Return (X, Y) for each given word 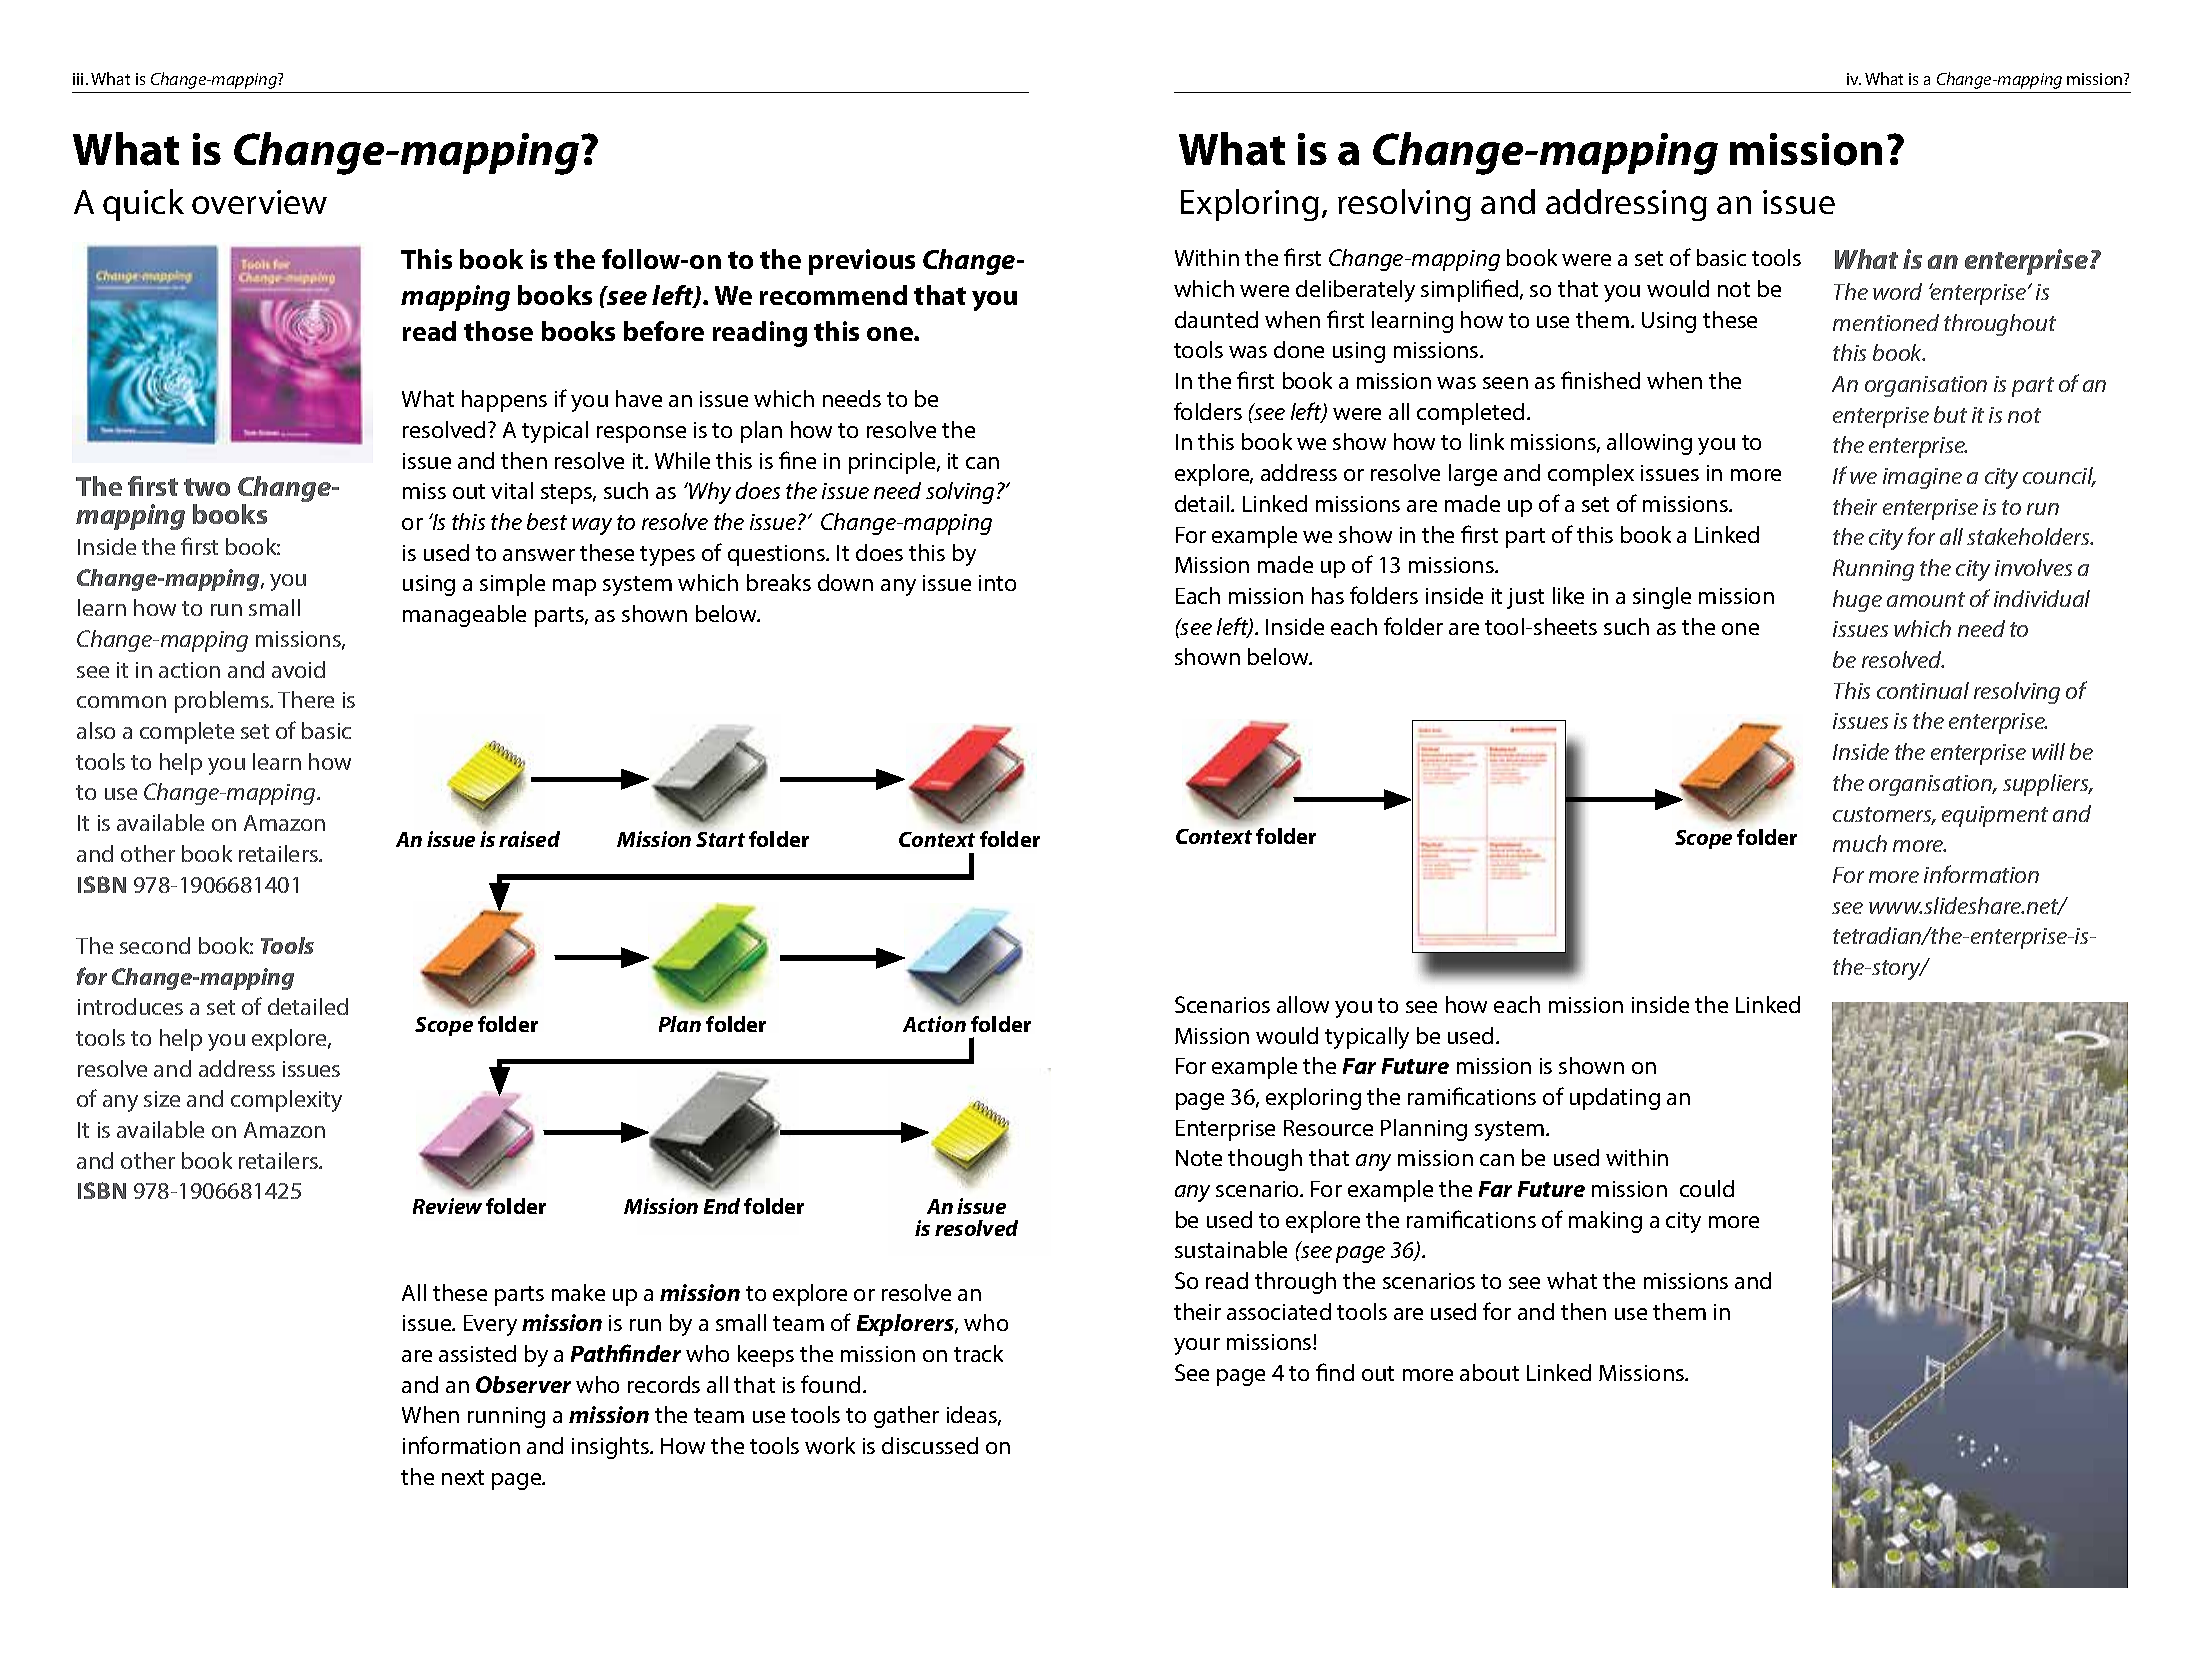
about (1489, 1372)
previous (862, 262)
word (1897, 291)
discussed (930, 1445)
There (306, 699)
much (1860, 843)
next (463, 1477)
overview (259, 202)
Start (720, 839)
